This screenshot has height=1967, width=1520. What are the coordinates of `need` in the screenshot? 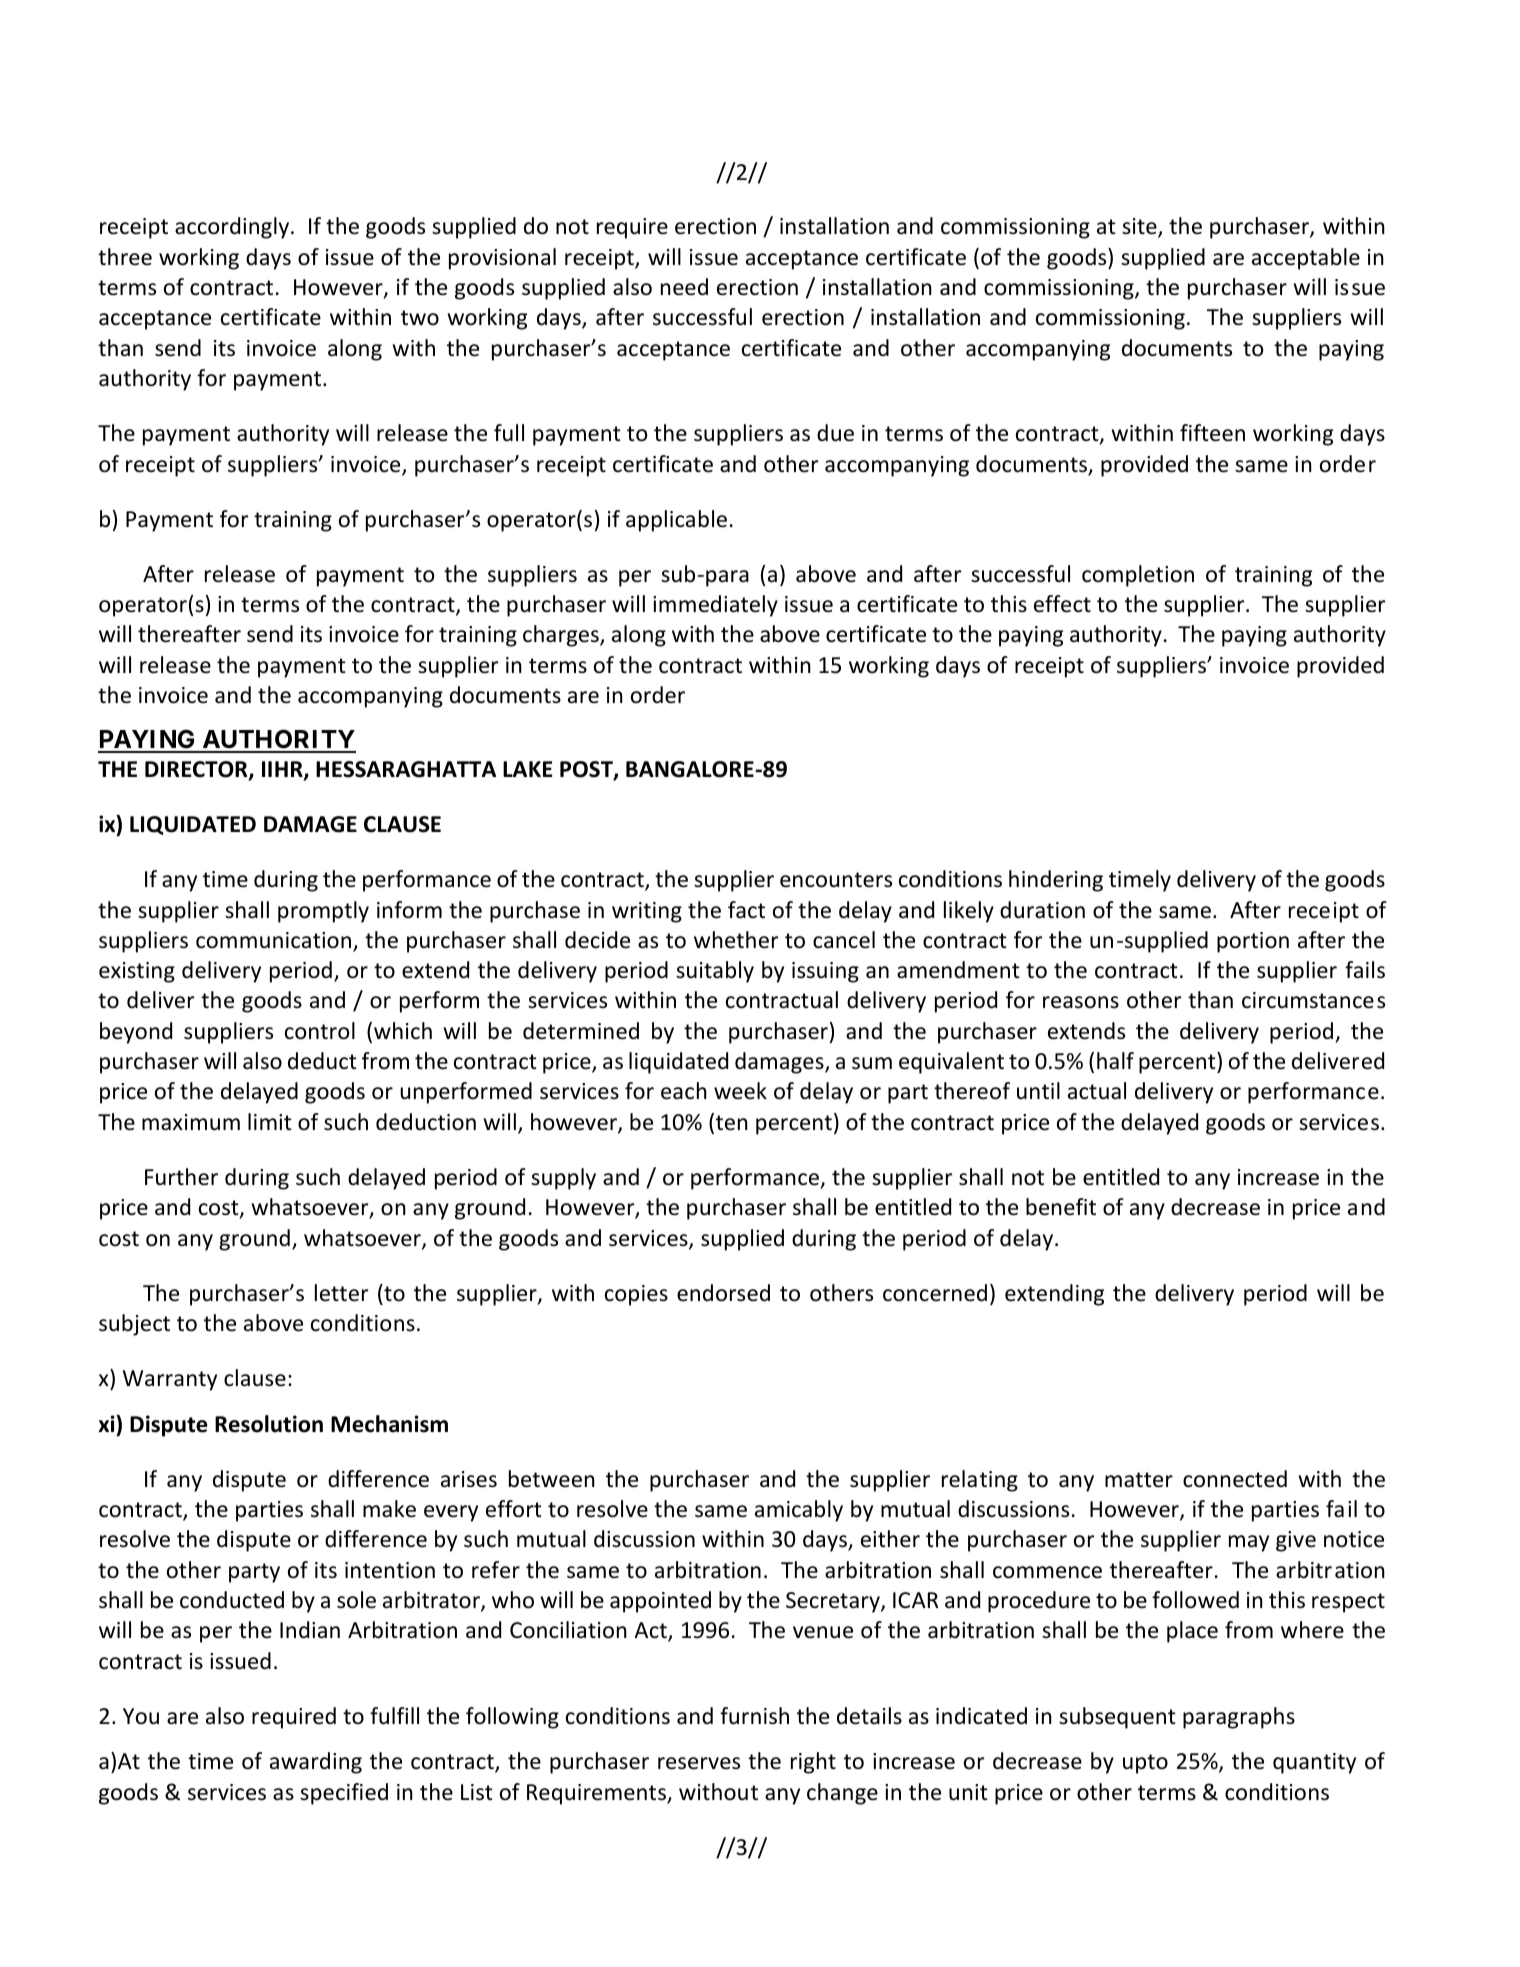 It's located at (684, 287).
